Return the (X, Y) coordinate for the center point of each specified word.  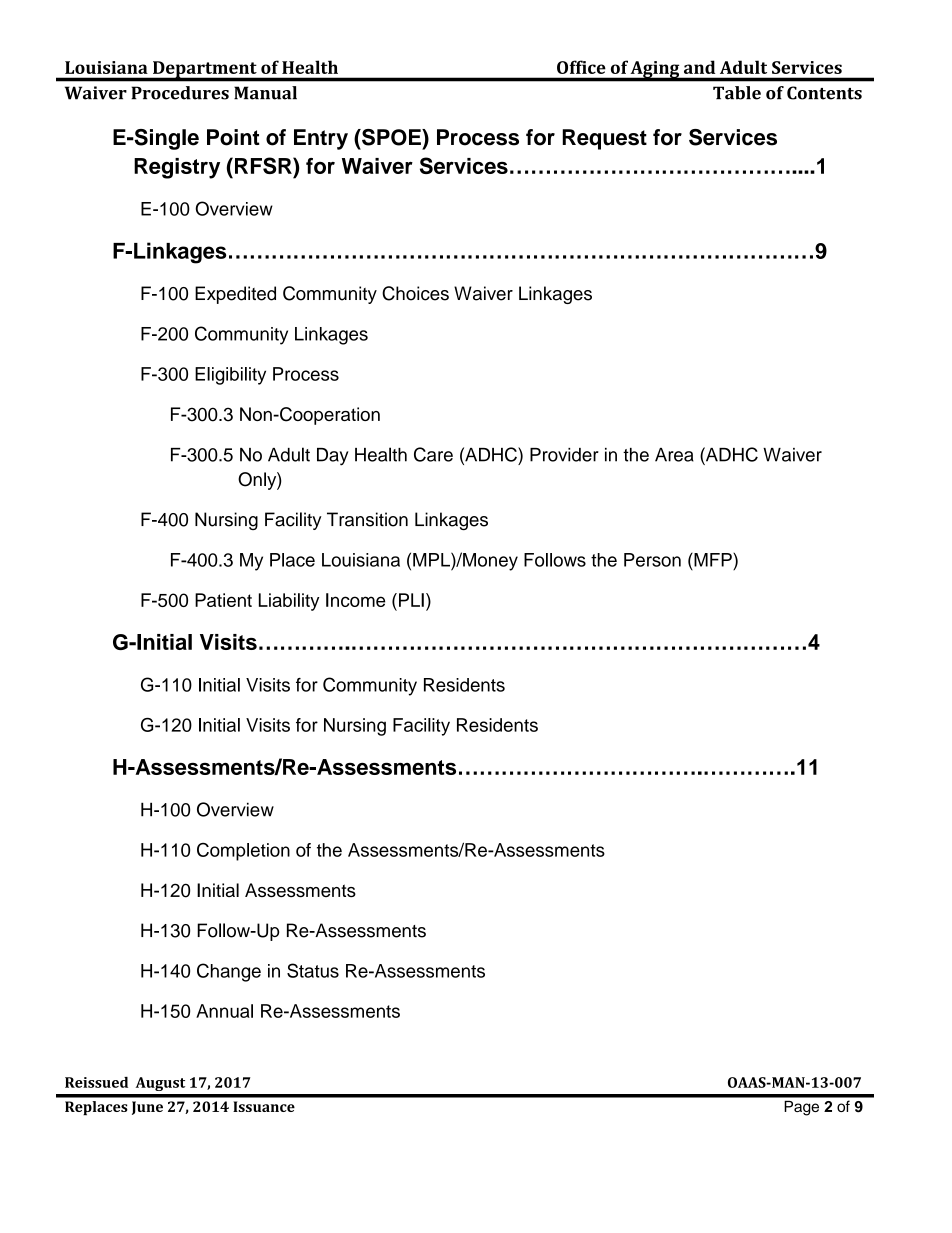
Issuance (264, 1106)
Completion (243, 851)
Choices (415, 293)
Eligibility (230, 376)
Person (652, 560)
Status (313, 970)
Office (581, 67)
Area (674, 455)
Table (737, 93)
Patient (223, 600)
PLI (411, 600)
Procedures (180, 93)
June (147, 1108)
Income (355, 600)
